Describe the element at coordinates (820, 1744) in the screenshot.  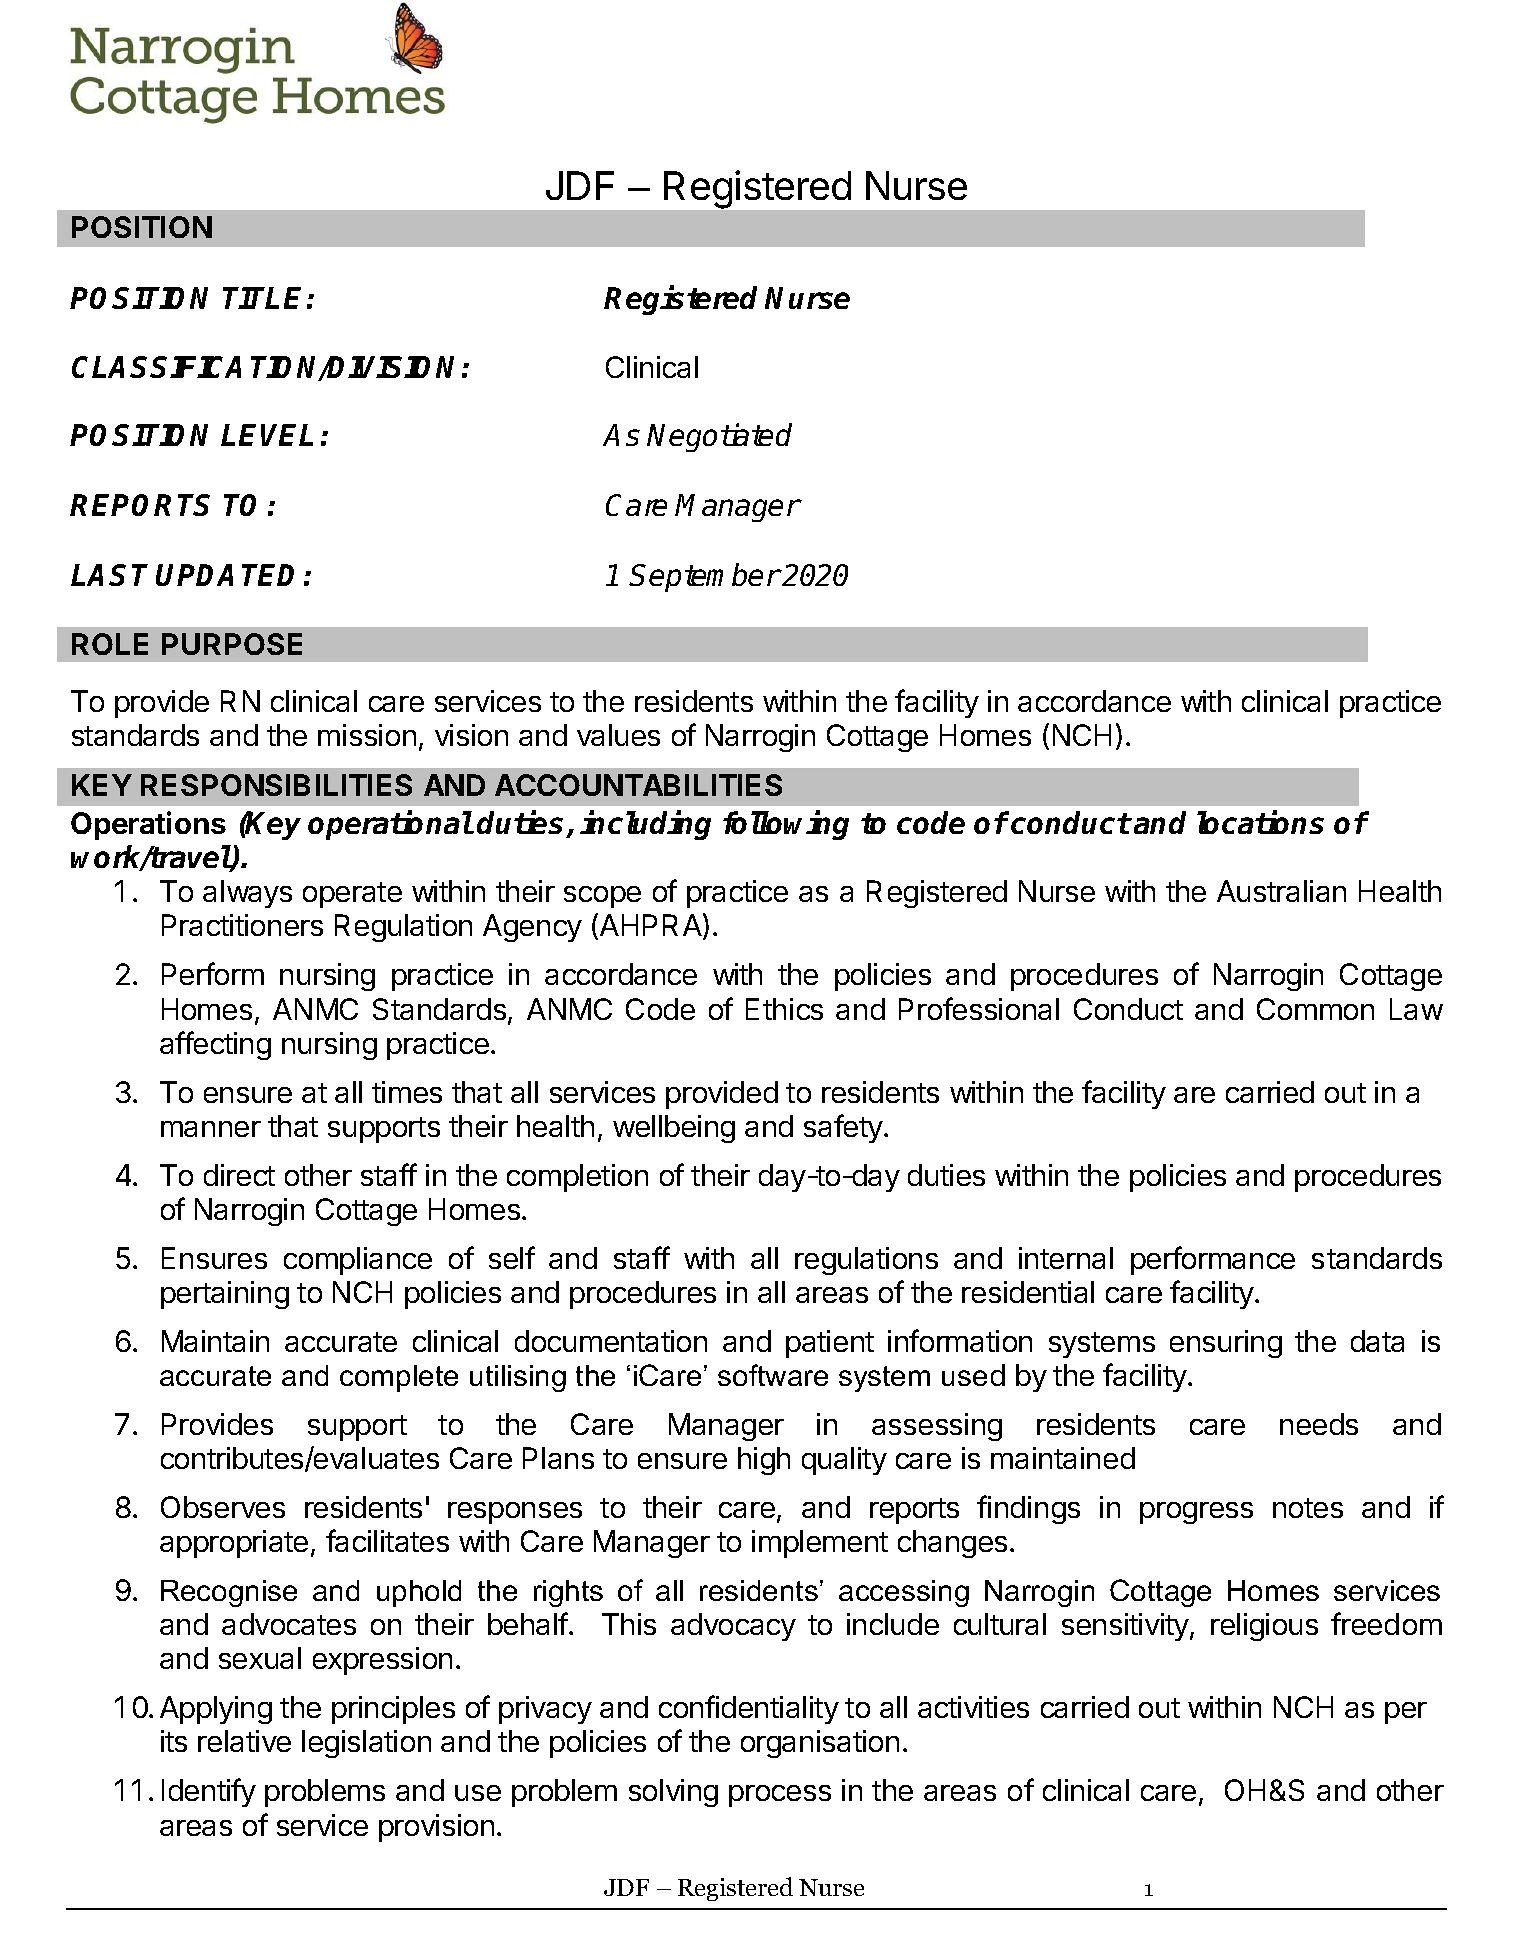
I see `organisation` at that location.
